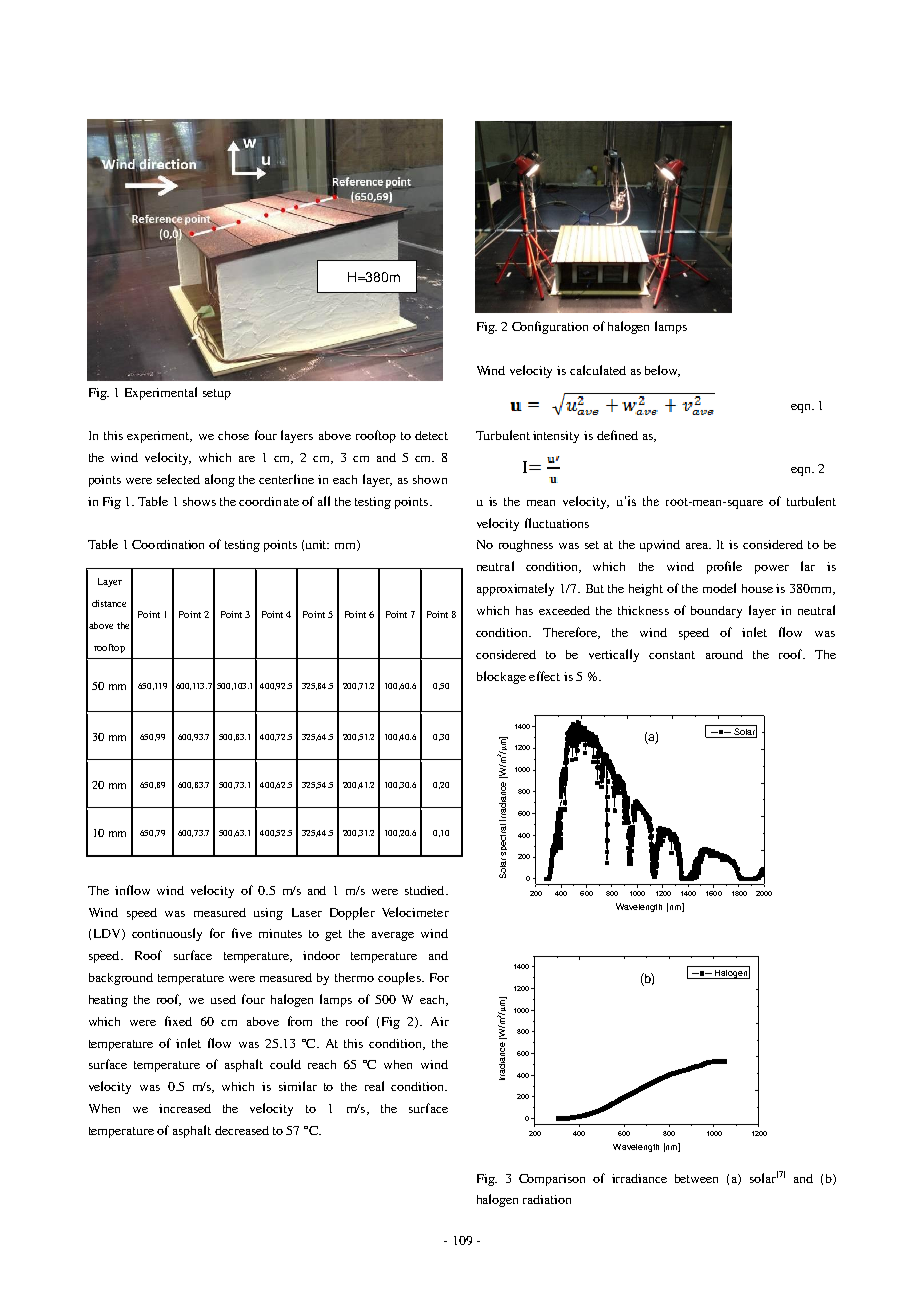 The image size is (924, 1308). What do you see at coordinates (552, 1180) in the page?
I see `Comparison` at bounding box center [552, 1180].
